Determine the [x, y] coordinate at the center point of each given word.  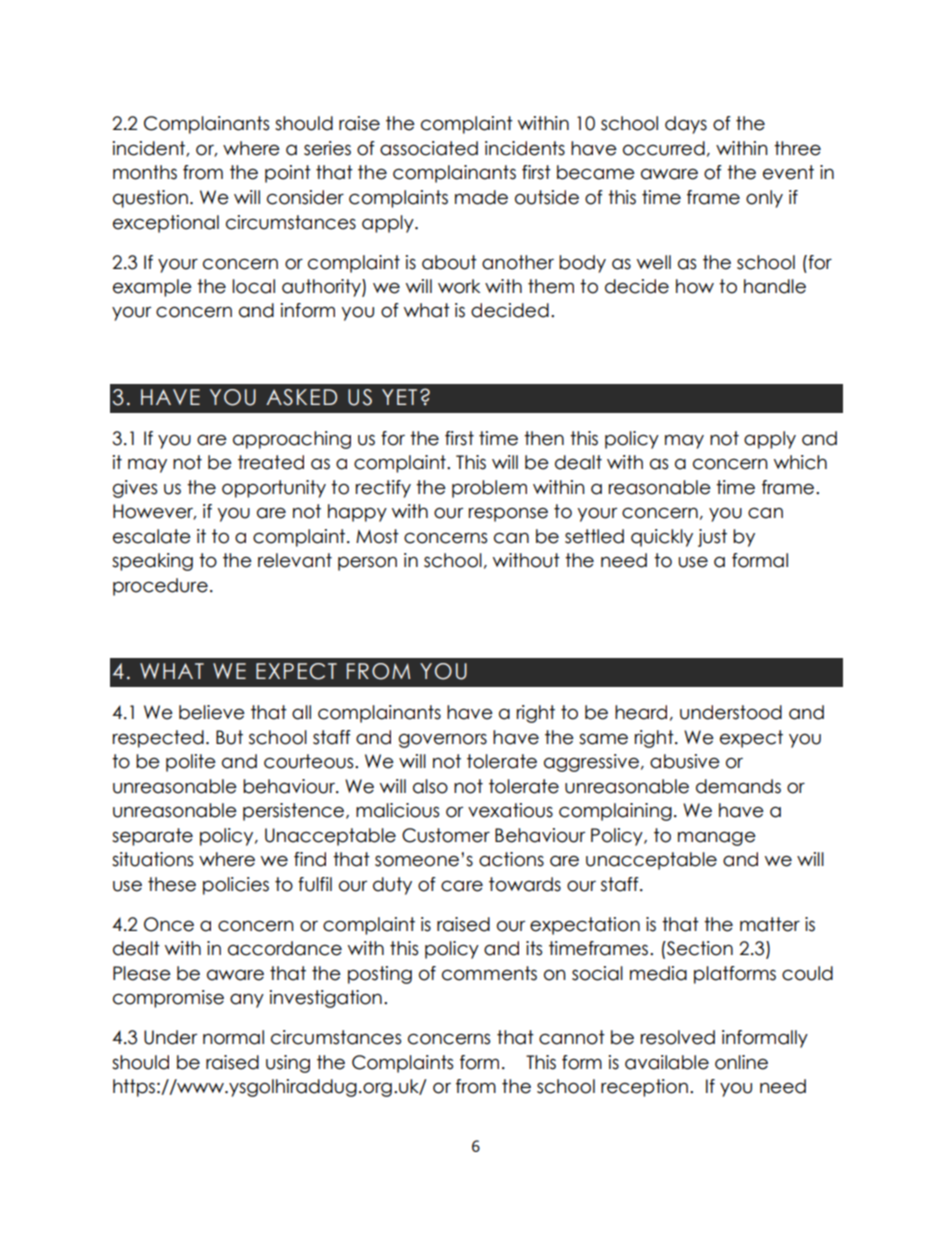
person [367, 563]
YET [399, 397]
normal [233, 1037]
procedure [160, 587]
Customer [446, 835]
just [712, 538]
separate [152, 837]
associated [429, 148]
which [800, 462]
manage [717, 838]
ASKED [301, 397]
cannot [572, 1037]
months [145, 172]
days [686, 125]
